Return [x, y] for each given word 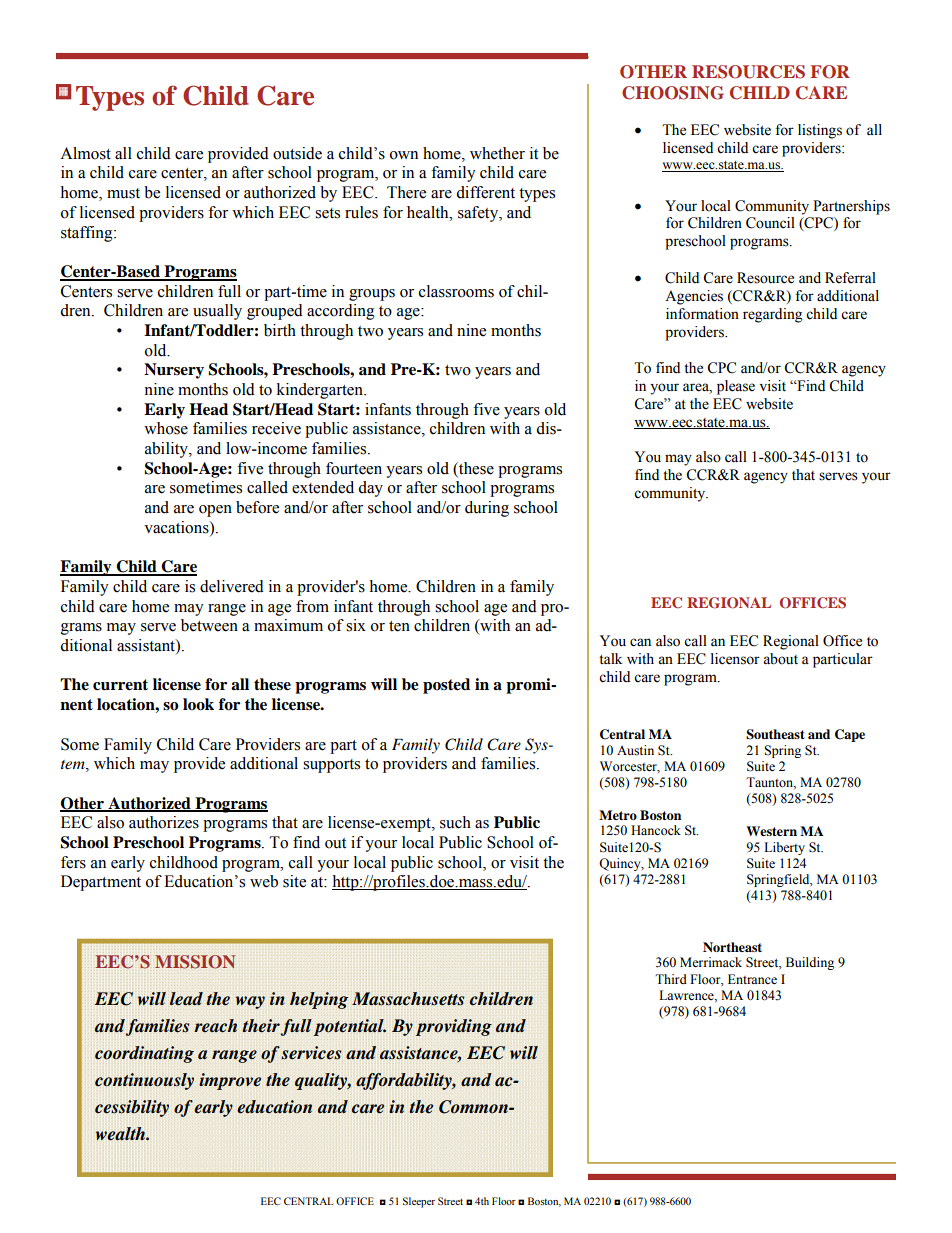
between [209, 625]
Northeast [732, 947]
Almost [85, 153]
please [736, 387]
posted [446, 686]
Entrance [752, 979]
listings [820, 131]
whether [497, 153]
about [780, 659]
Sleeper [419, 1202]
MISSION [195, 962]
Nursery [174, 371]
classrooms [456, 291]
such [455, 822]
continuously [144, 1081]
